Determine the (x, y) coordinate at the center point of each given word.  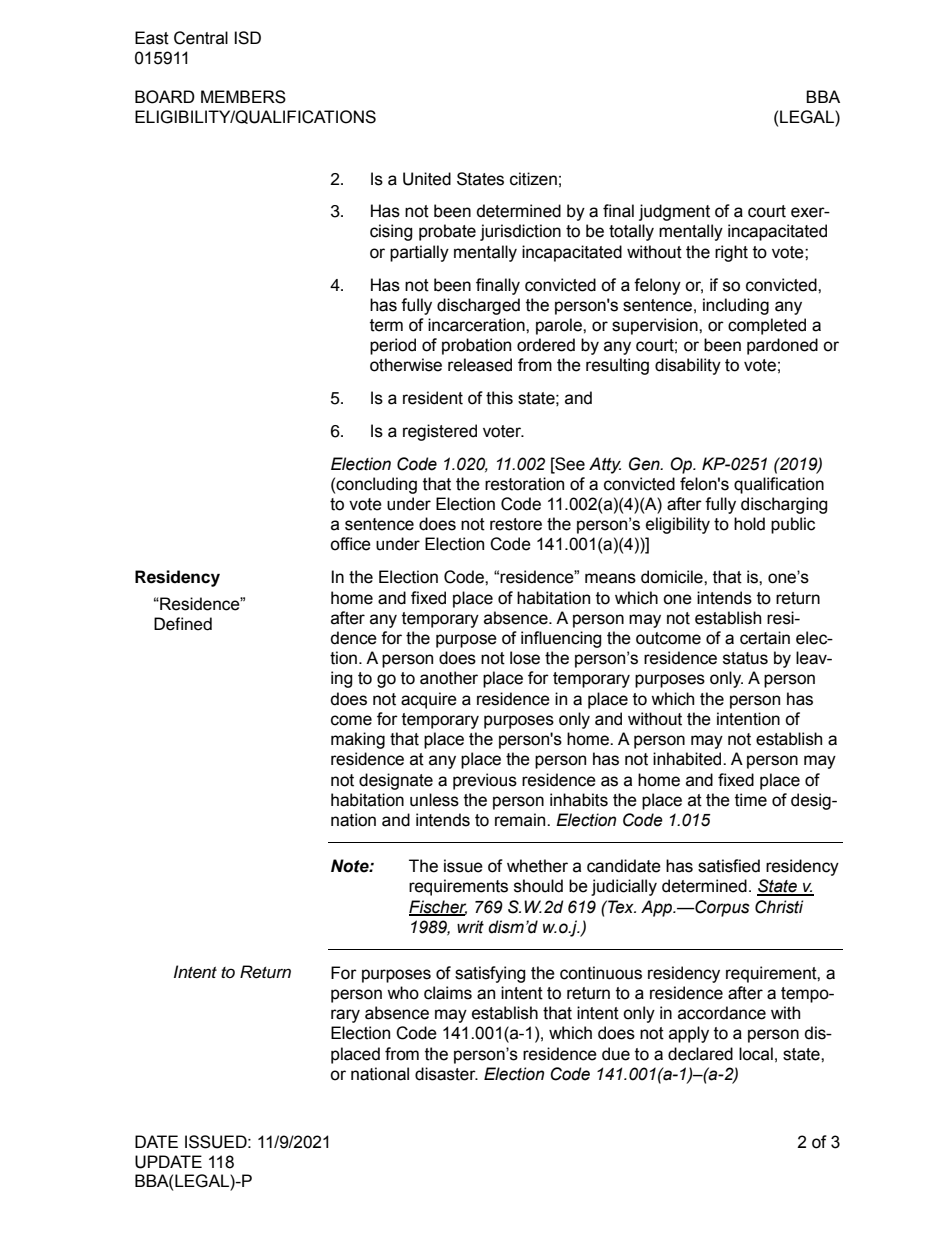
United (427, 179)
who (403, 993)
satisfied (729, 866)
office (350, 544)
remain (521, 820)
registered (440, 432)
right (731, 253)
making (358, 740)
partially (419, 253)
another (449, 678)
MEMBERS (243, 97)
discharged (478, 306)
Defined (183, 624)
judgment (674, 212)
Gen (645, 464)
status (745, 658)
